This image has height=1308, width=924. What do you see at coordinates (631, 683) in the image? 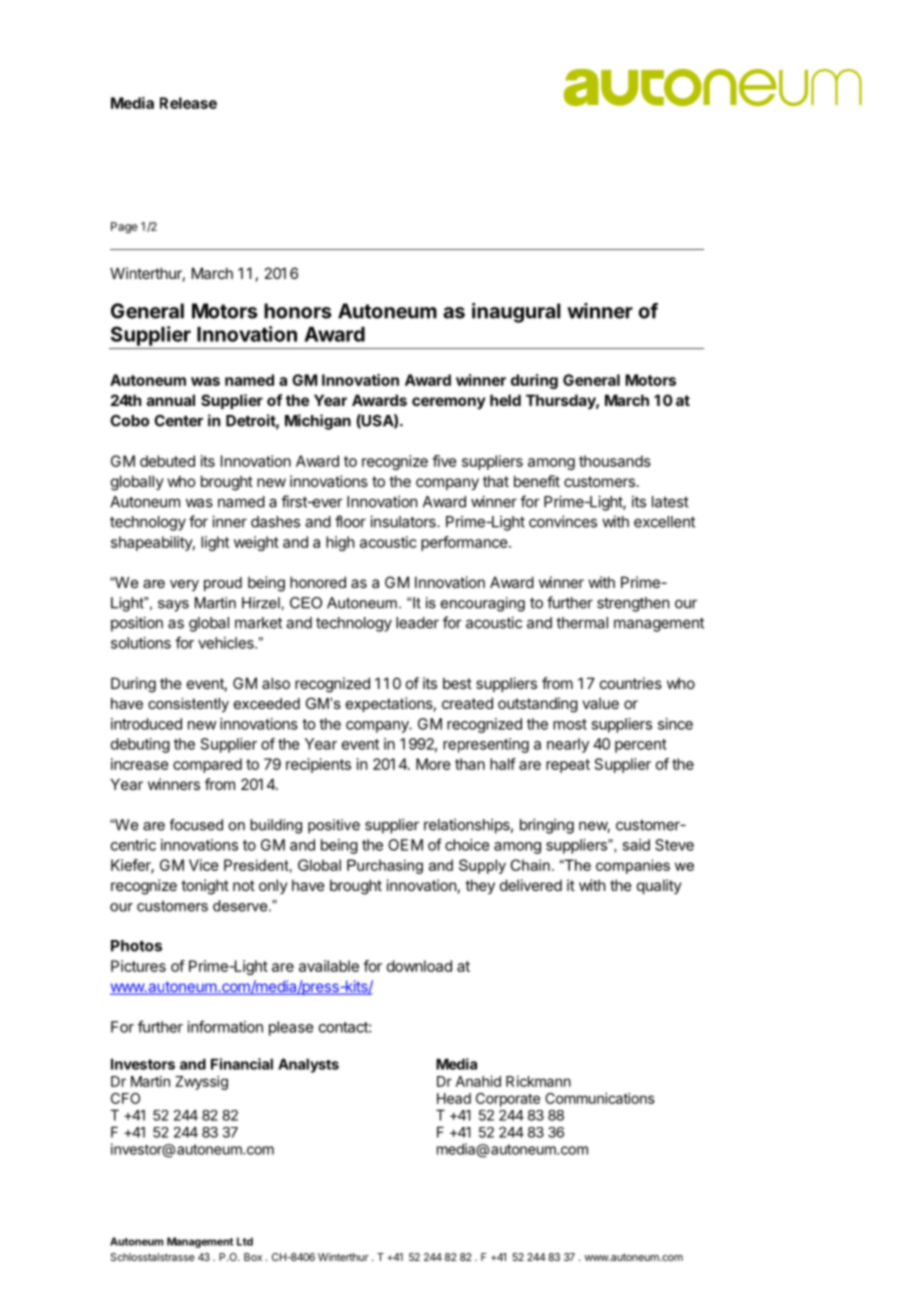
I see `countries` at bounding box center [631, 683].
